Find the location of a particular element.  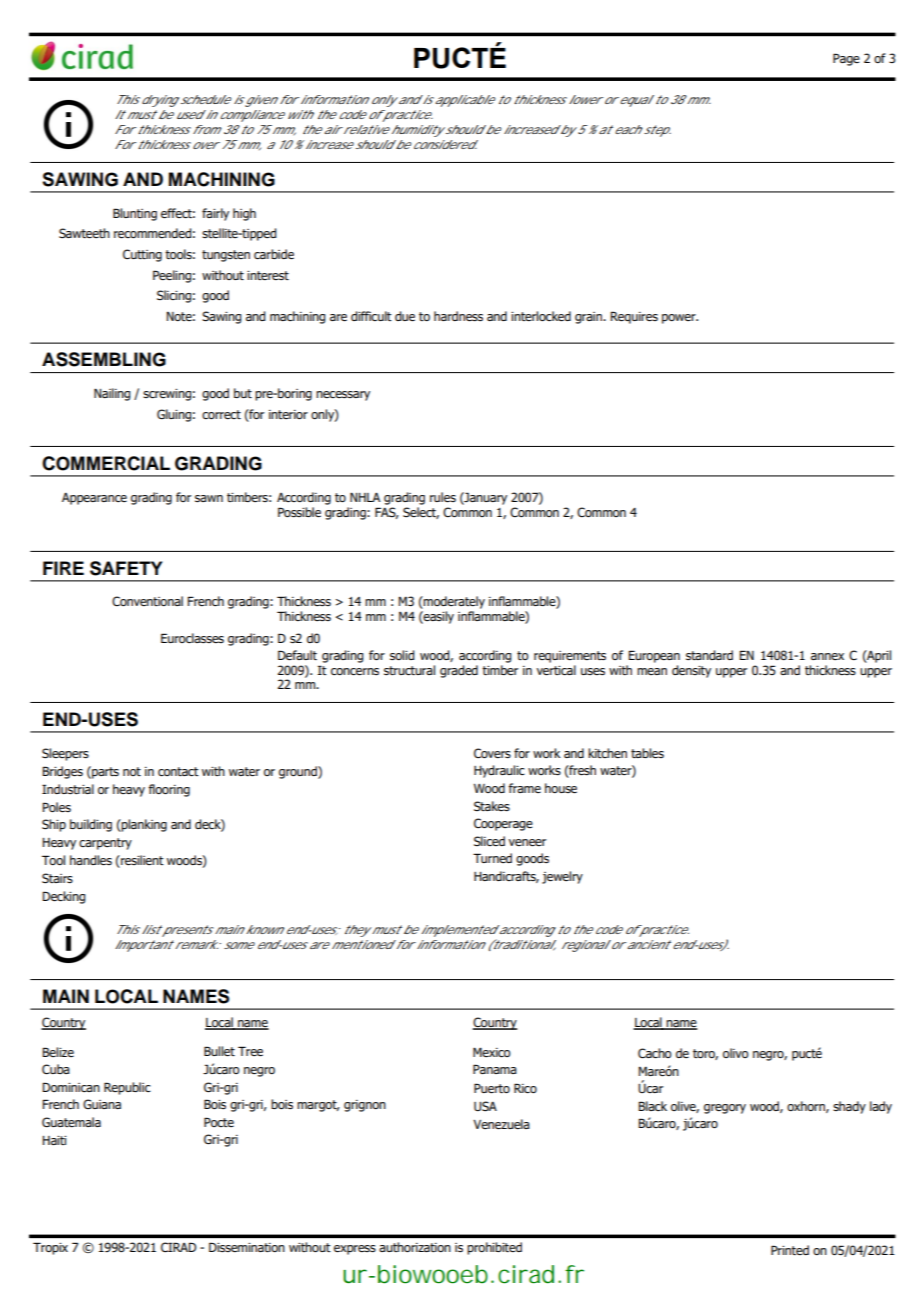

humidity is located at coordinates (418, 131).
